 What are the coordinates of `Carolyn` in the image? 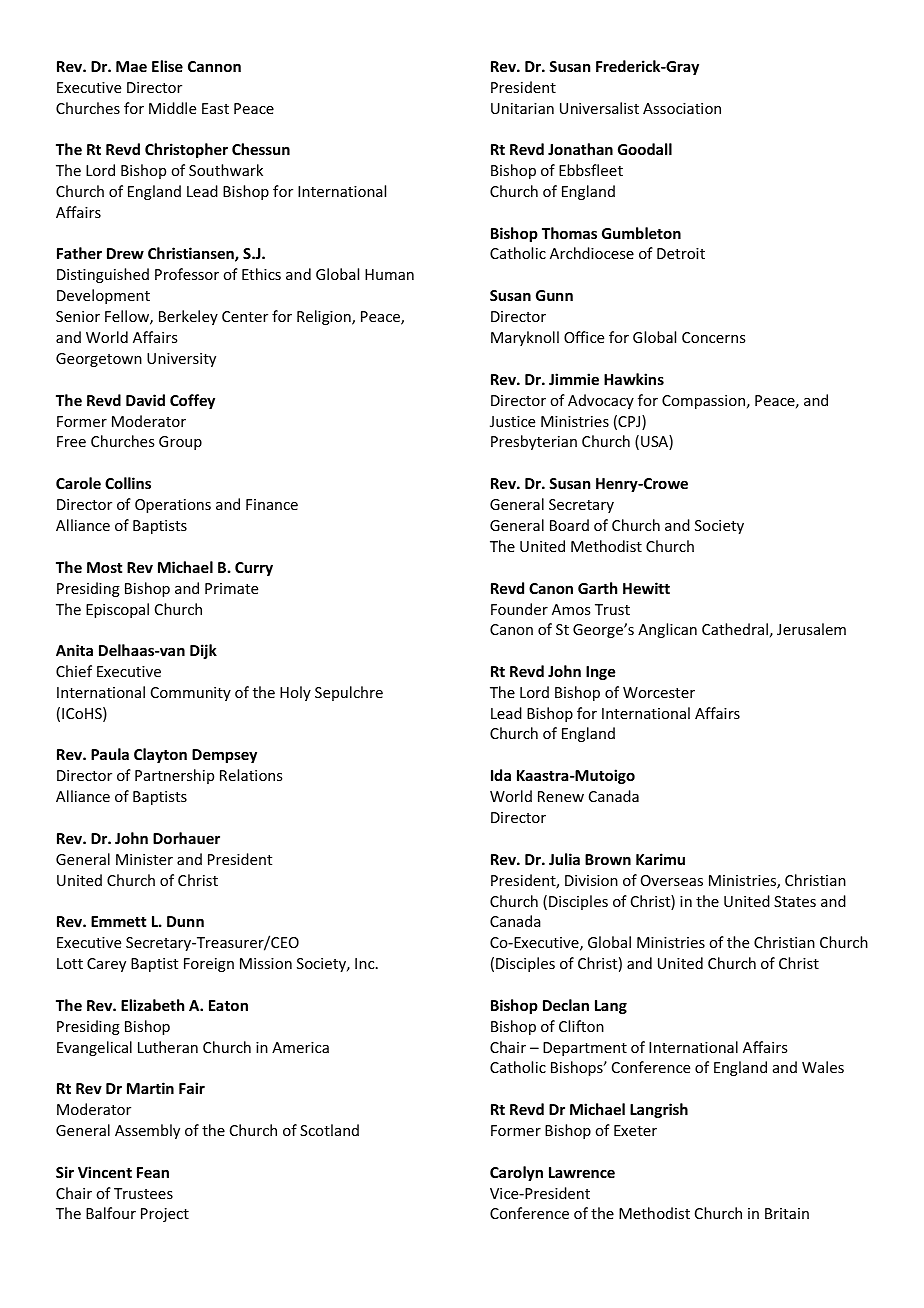 It's located at (516, 1173).
